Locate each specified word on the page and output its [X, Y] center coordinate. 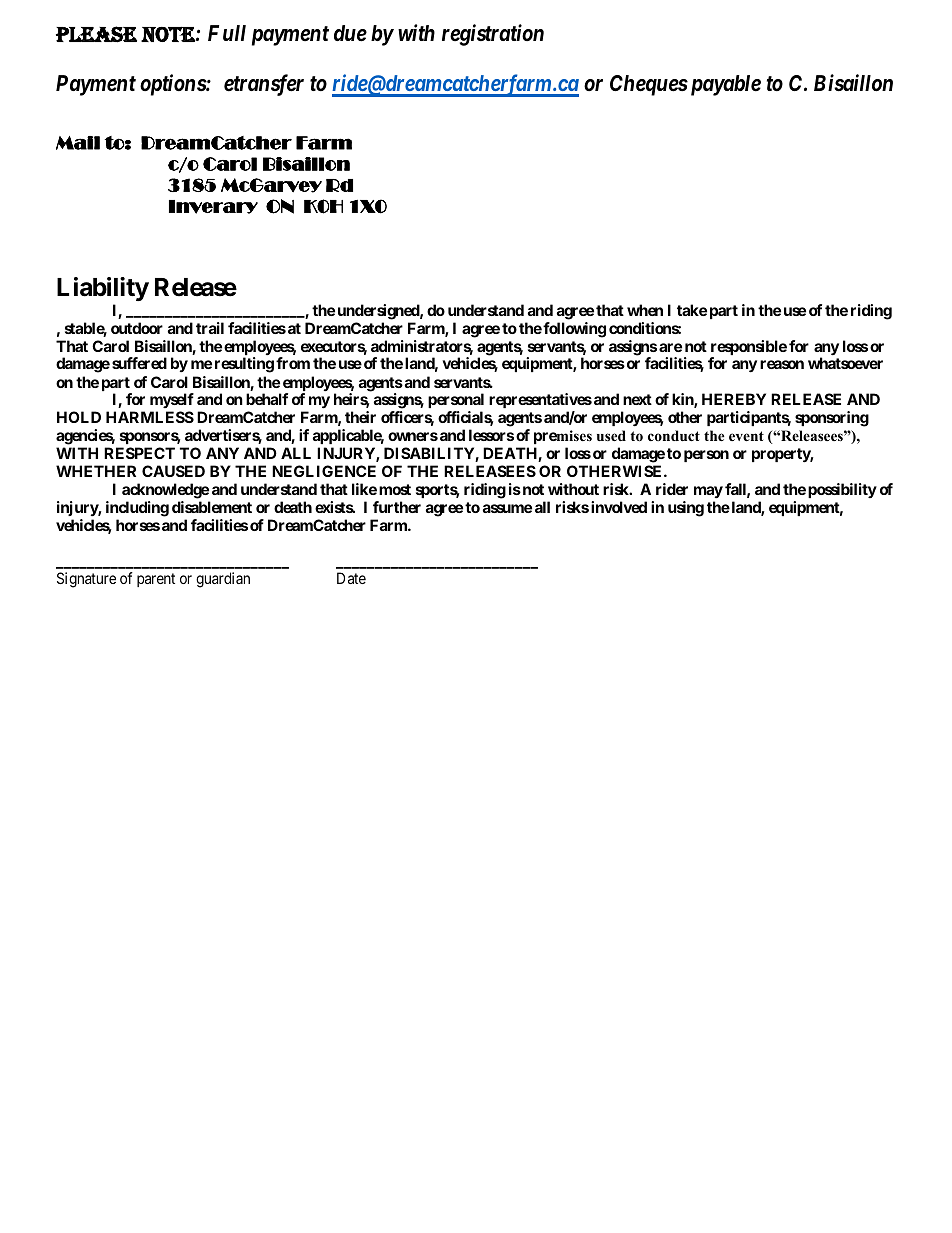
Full [227, 33]
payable [724, 85]
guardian [223, 580]
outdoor [137, 328]
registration [493, 35]
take [692, 310]
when [645, 310]
